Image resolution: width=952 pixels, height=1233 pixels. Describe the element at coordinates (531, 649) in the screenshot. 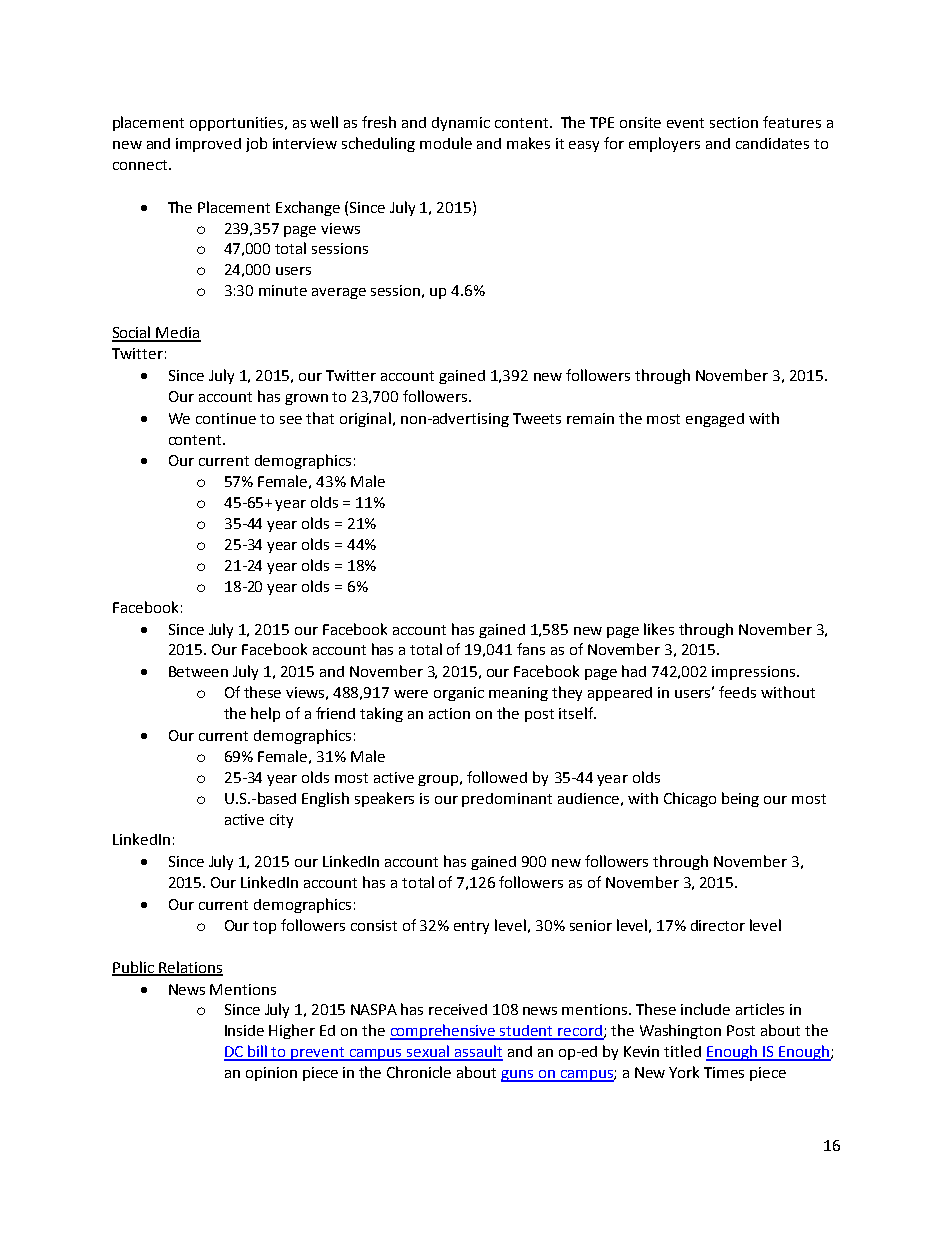

I see `fans` at that location.
